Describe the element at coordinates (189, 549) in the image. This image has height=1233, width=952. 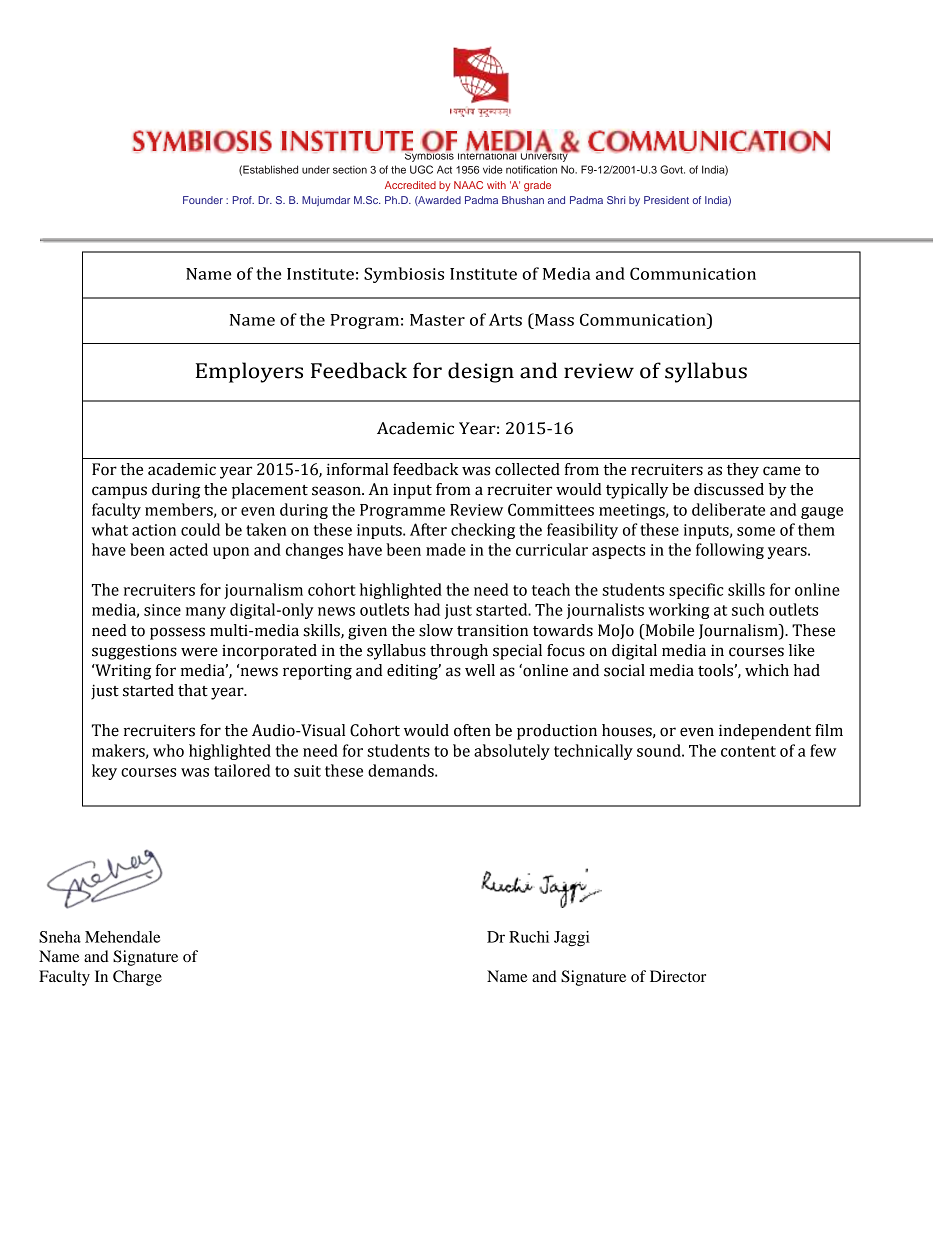
I see `acted` at that location.
